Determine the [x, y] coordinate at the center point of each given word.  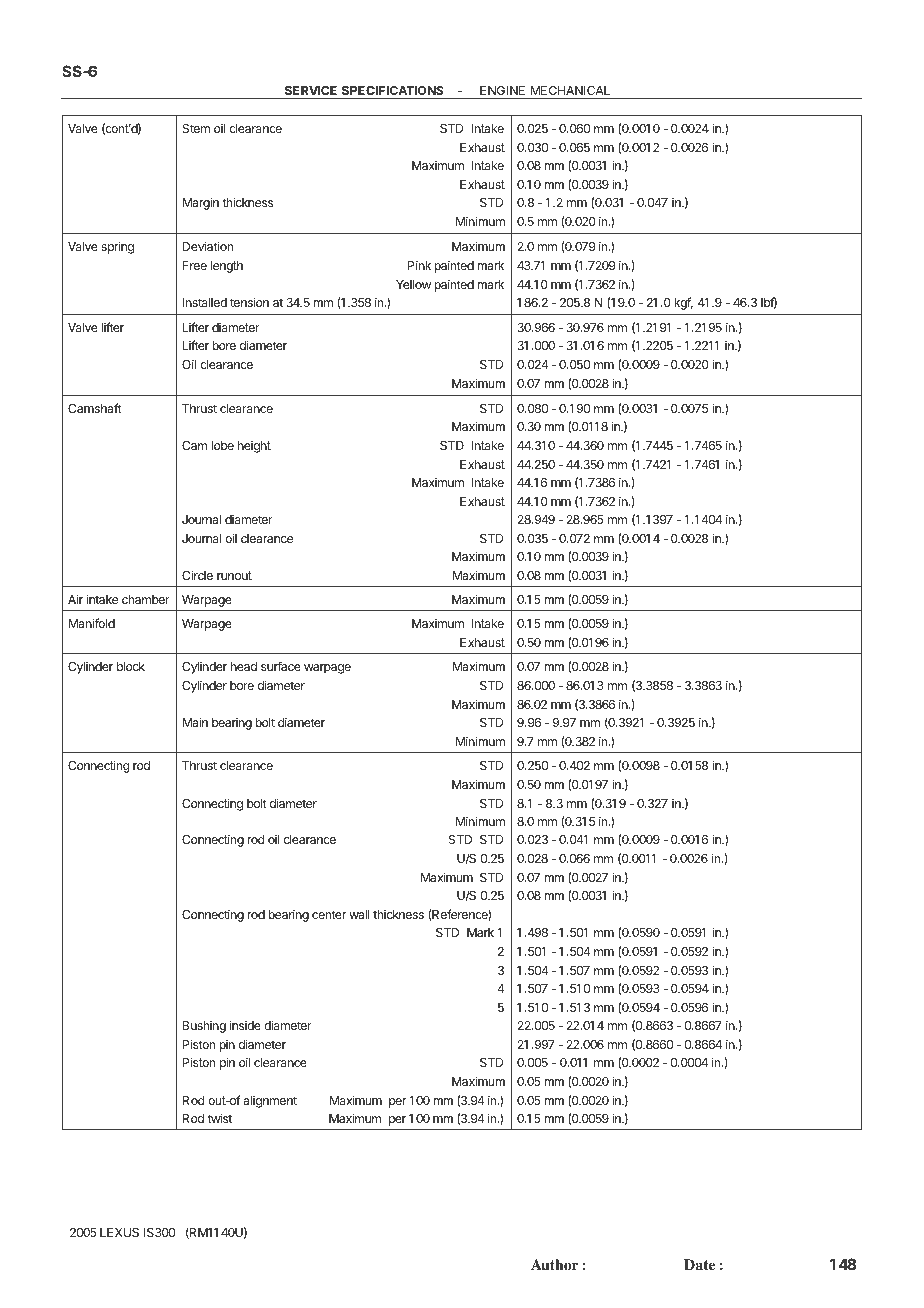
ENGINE [502, 90]
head [244, 666]
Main [195, 722]
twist [219, 1118]
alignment [270, 1102]
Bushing [204, 1027]
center [329, 914]
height [254, 447]
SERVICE [311, 90]
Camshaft [95, 408]
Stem [196, 128]
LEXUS [119, 1232]
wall [359, 914]
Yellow [413, 284]
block [131, 666]
